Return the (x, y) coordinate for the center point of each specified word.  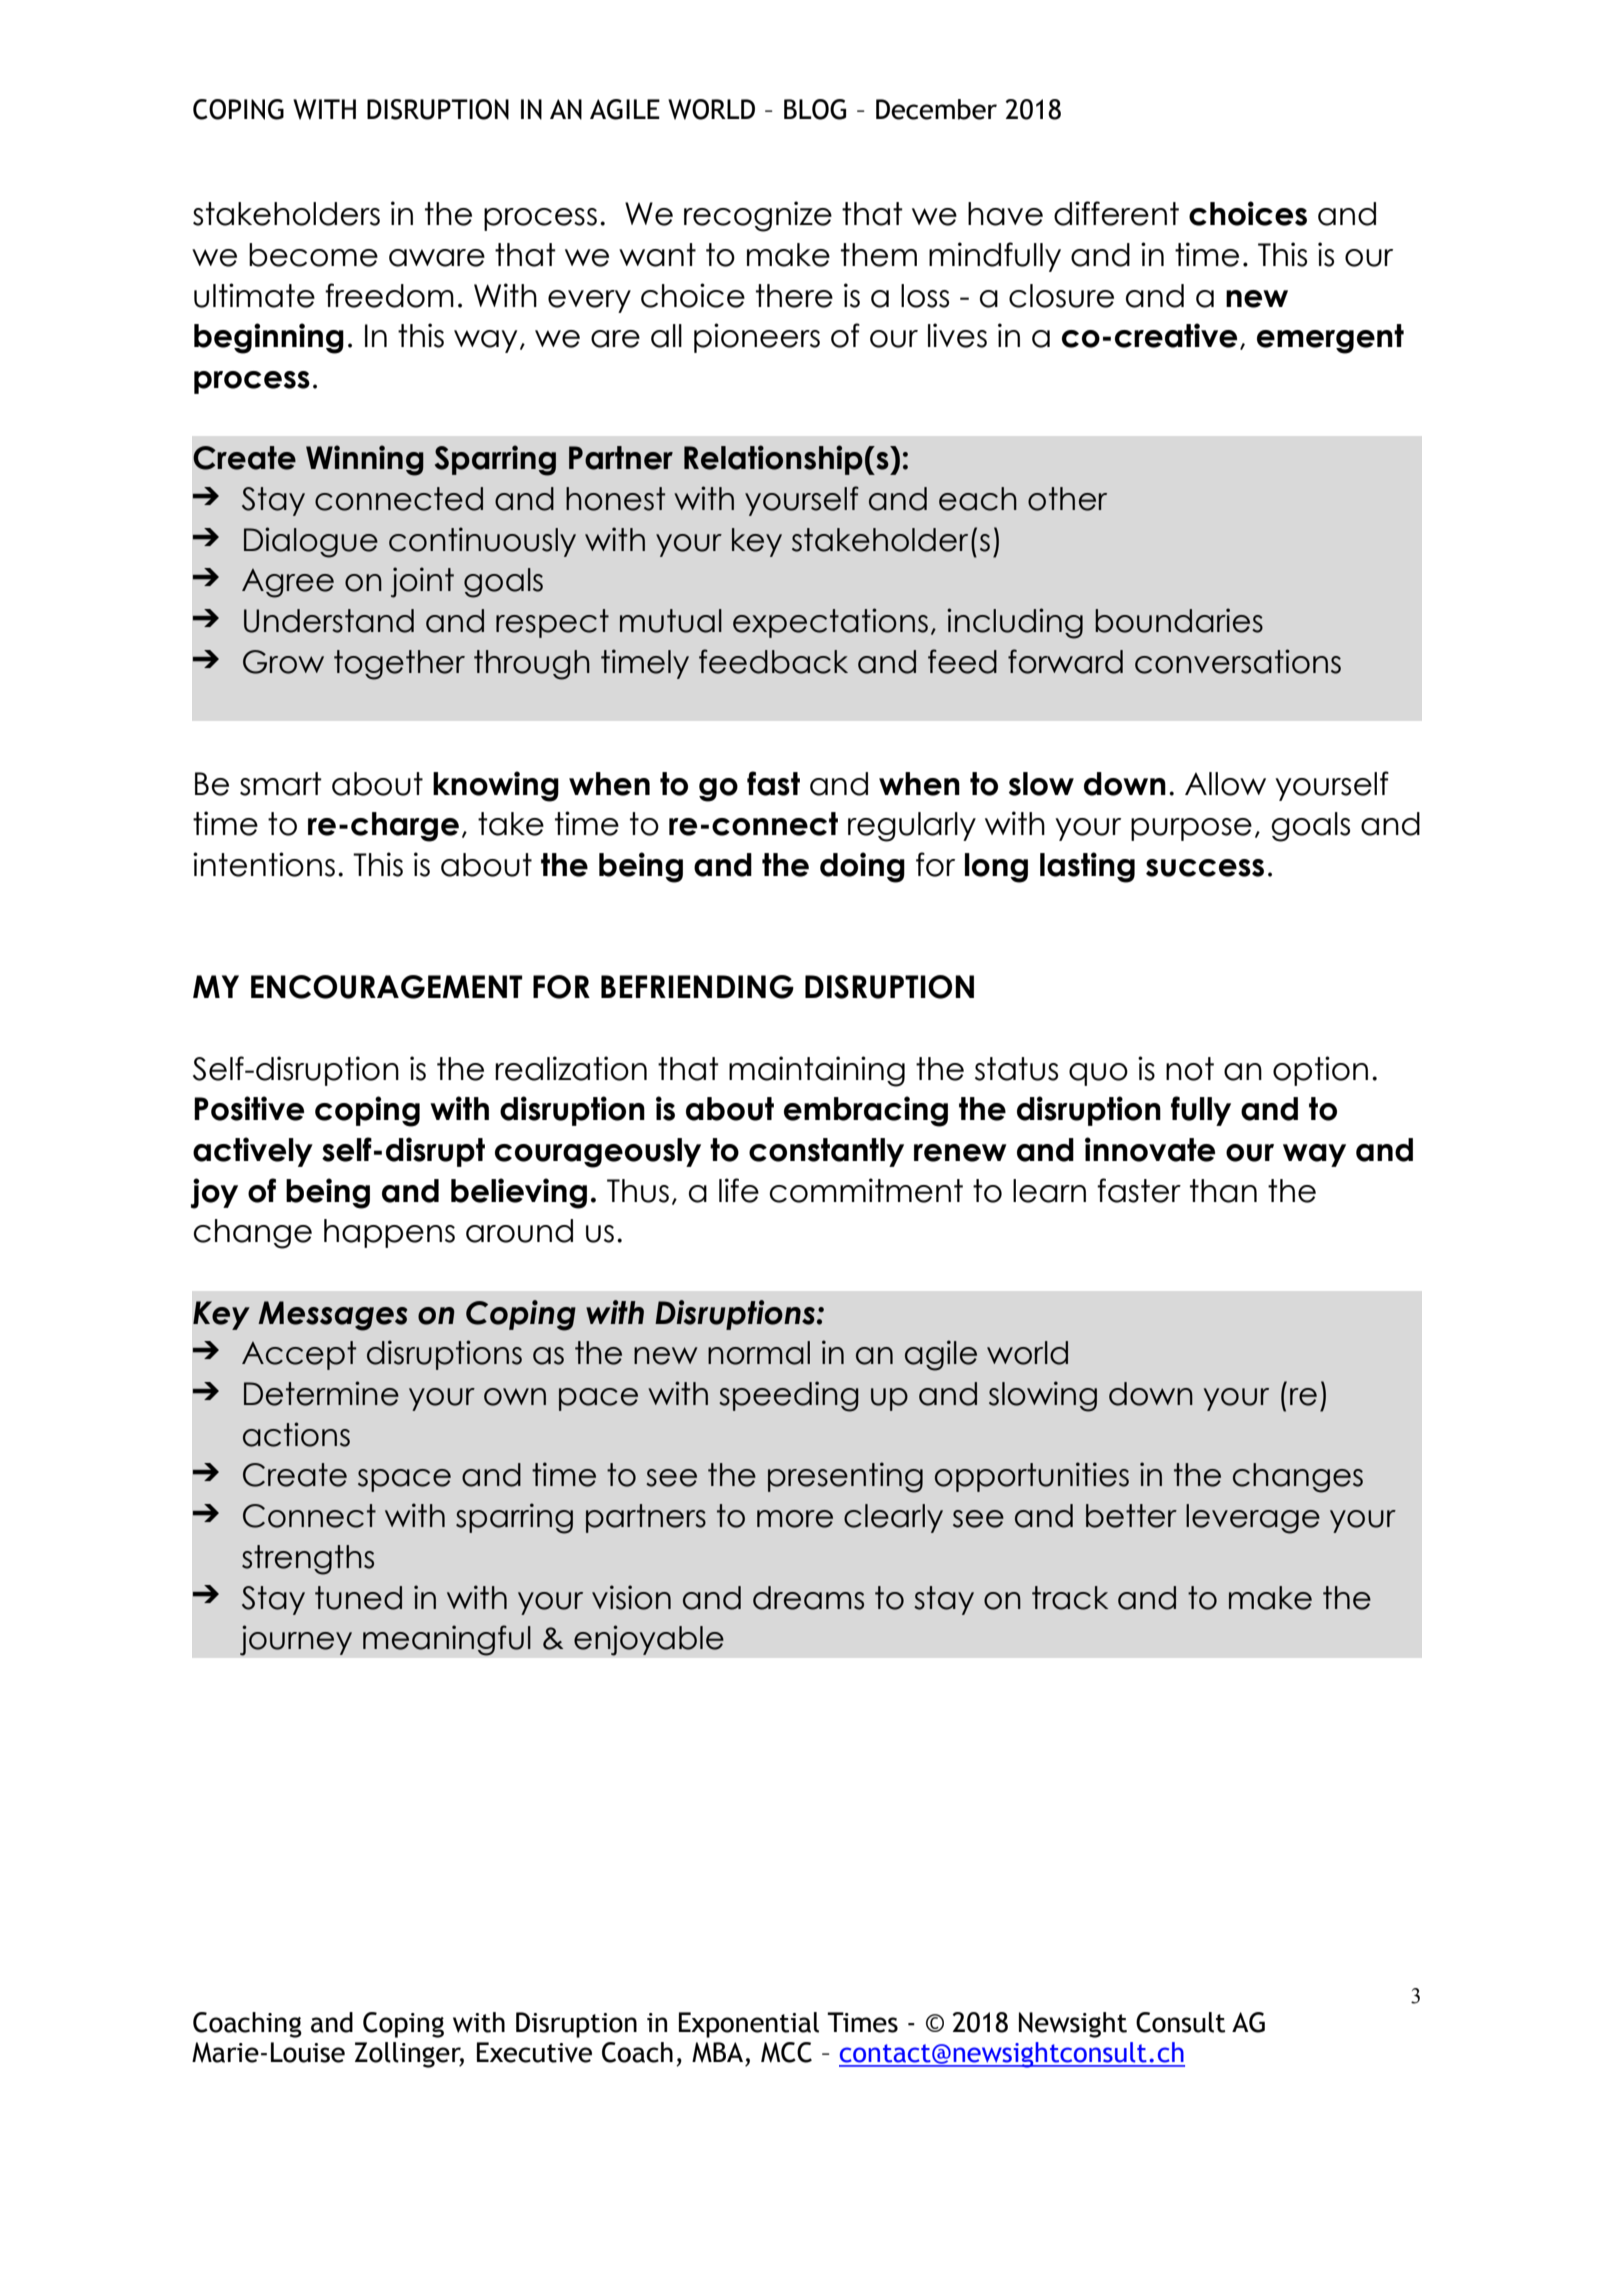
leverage (1253, 1519)
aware (437, 258)
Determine (321, 1393)
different (1116, 213)
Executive (534, 2052)
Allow (1225, 784)
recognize (758, 216)
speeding (789, 1396)
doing (862, 867)
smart (281, 784)
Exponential (749, 2025)
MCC (786, 2052)
